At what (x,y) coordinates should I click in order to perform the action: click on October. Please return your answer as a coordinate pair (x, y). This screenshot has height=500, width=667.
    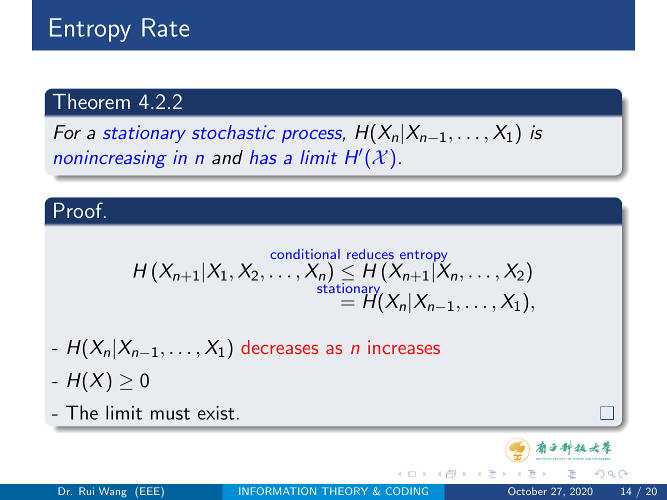
    Looking at the image, I should click on (527, 491).
